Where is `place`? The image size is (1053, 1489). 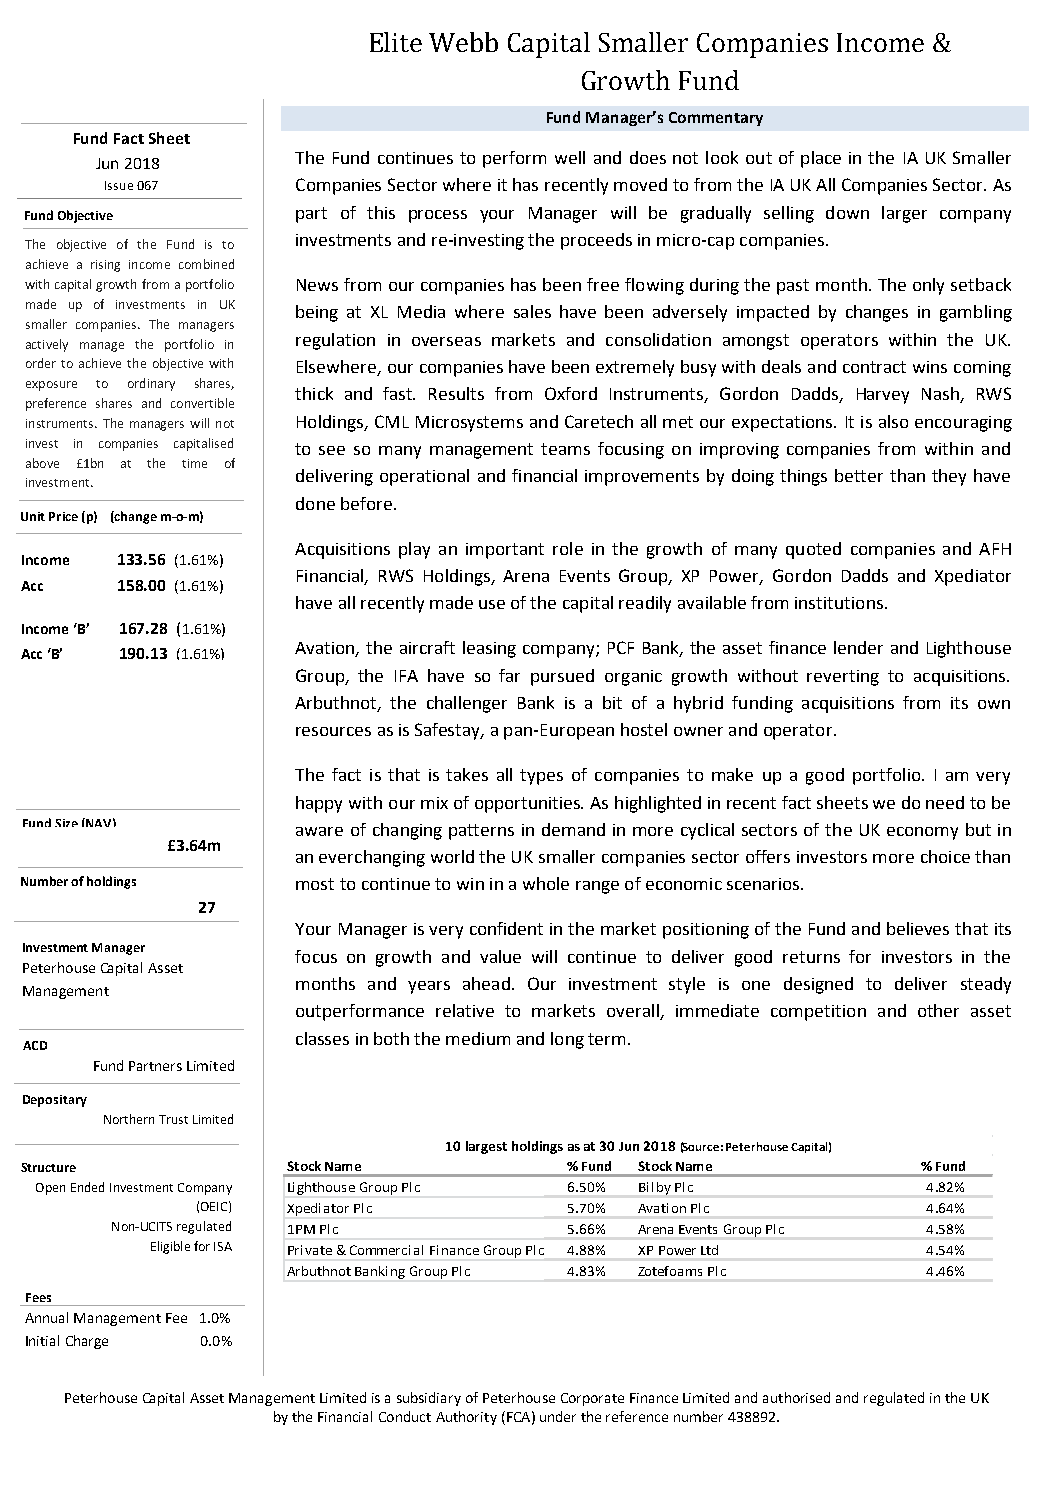
place is located at coordinates (821, 159).
